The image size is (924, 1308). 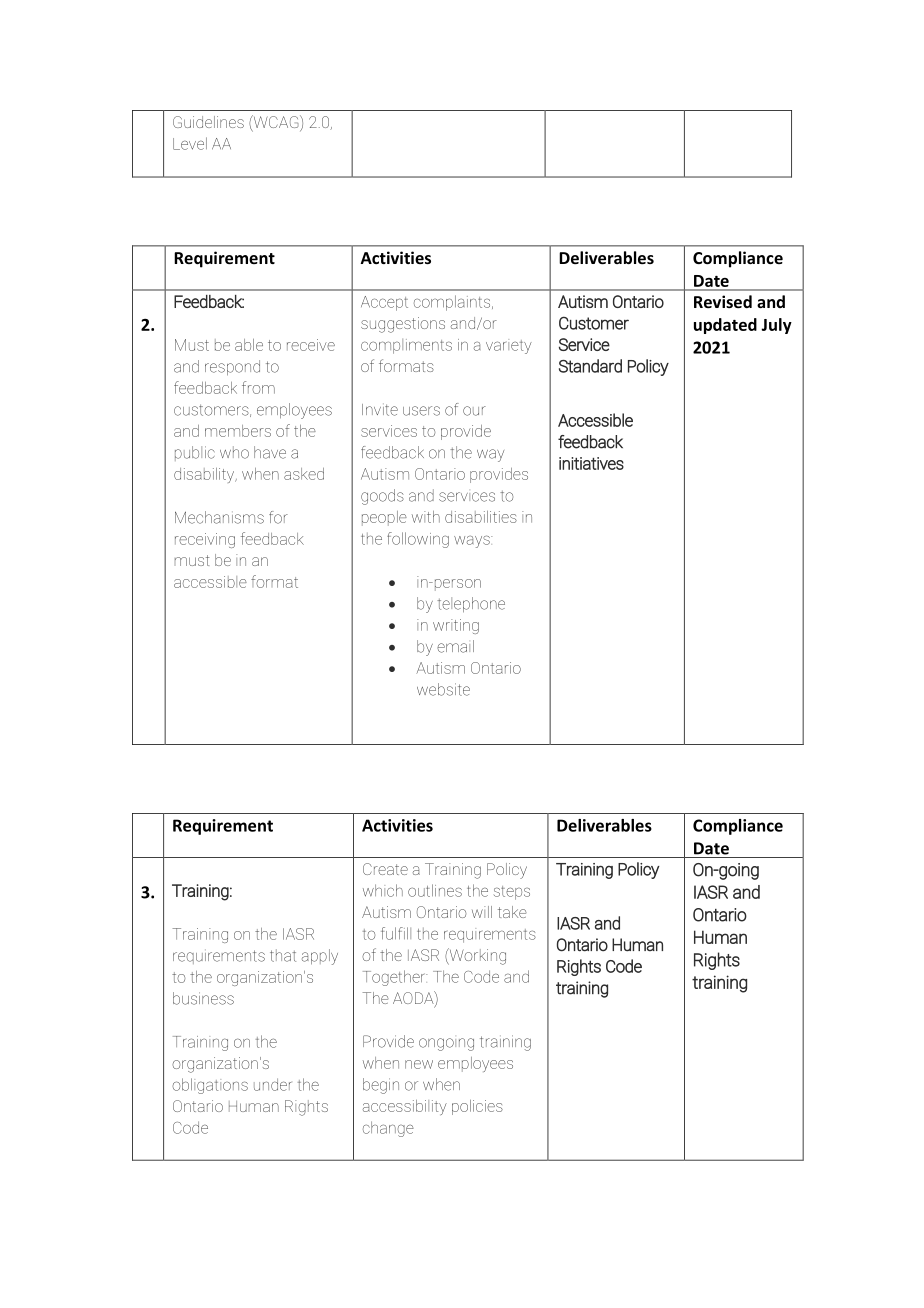 I want to click on Guidelines, so click(x=208, y=122).
